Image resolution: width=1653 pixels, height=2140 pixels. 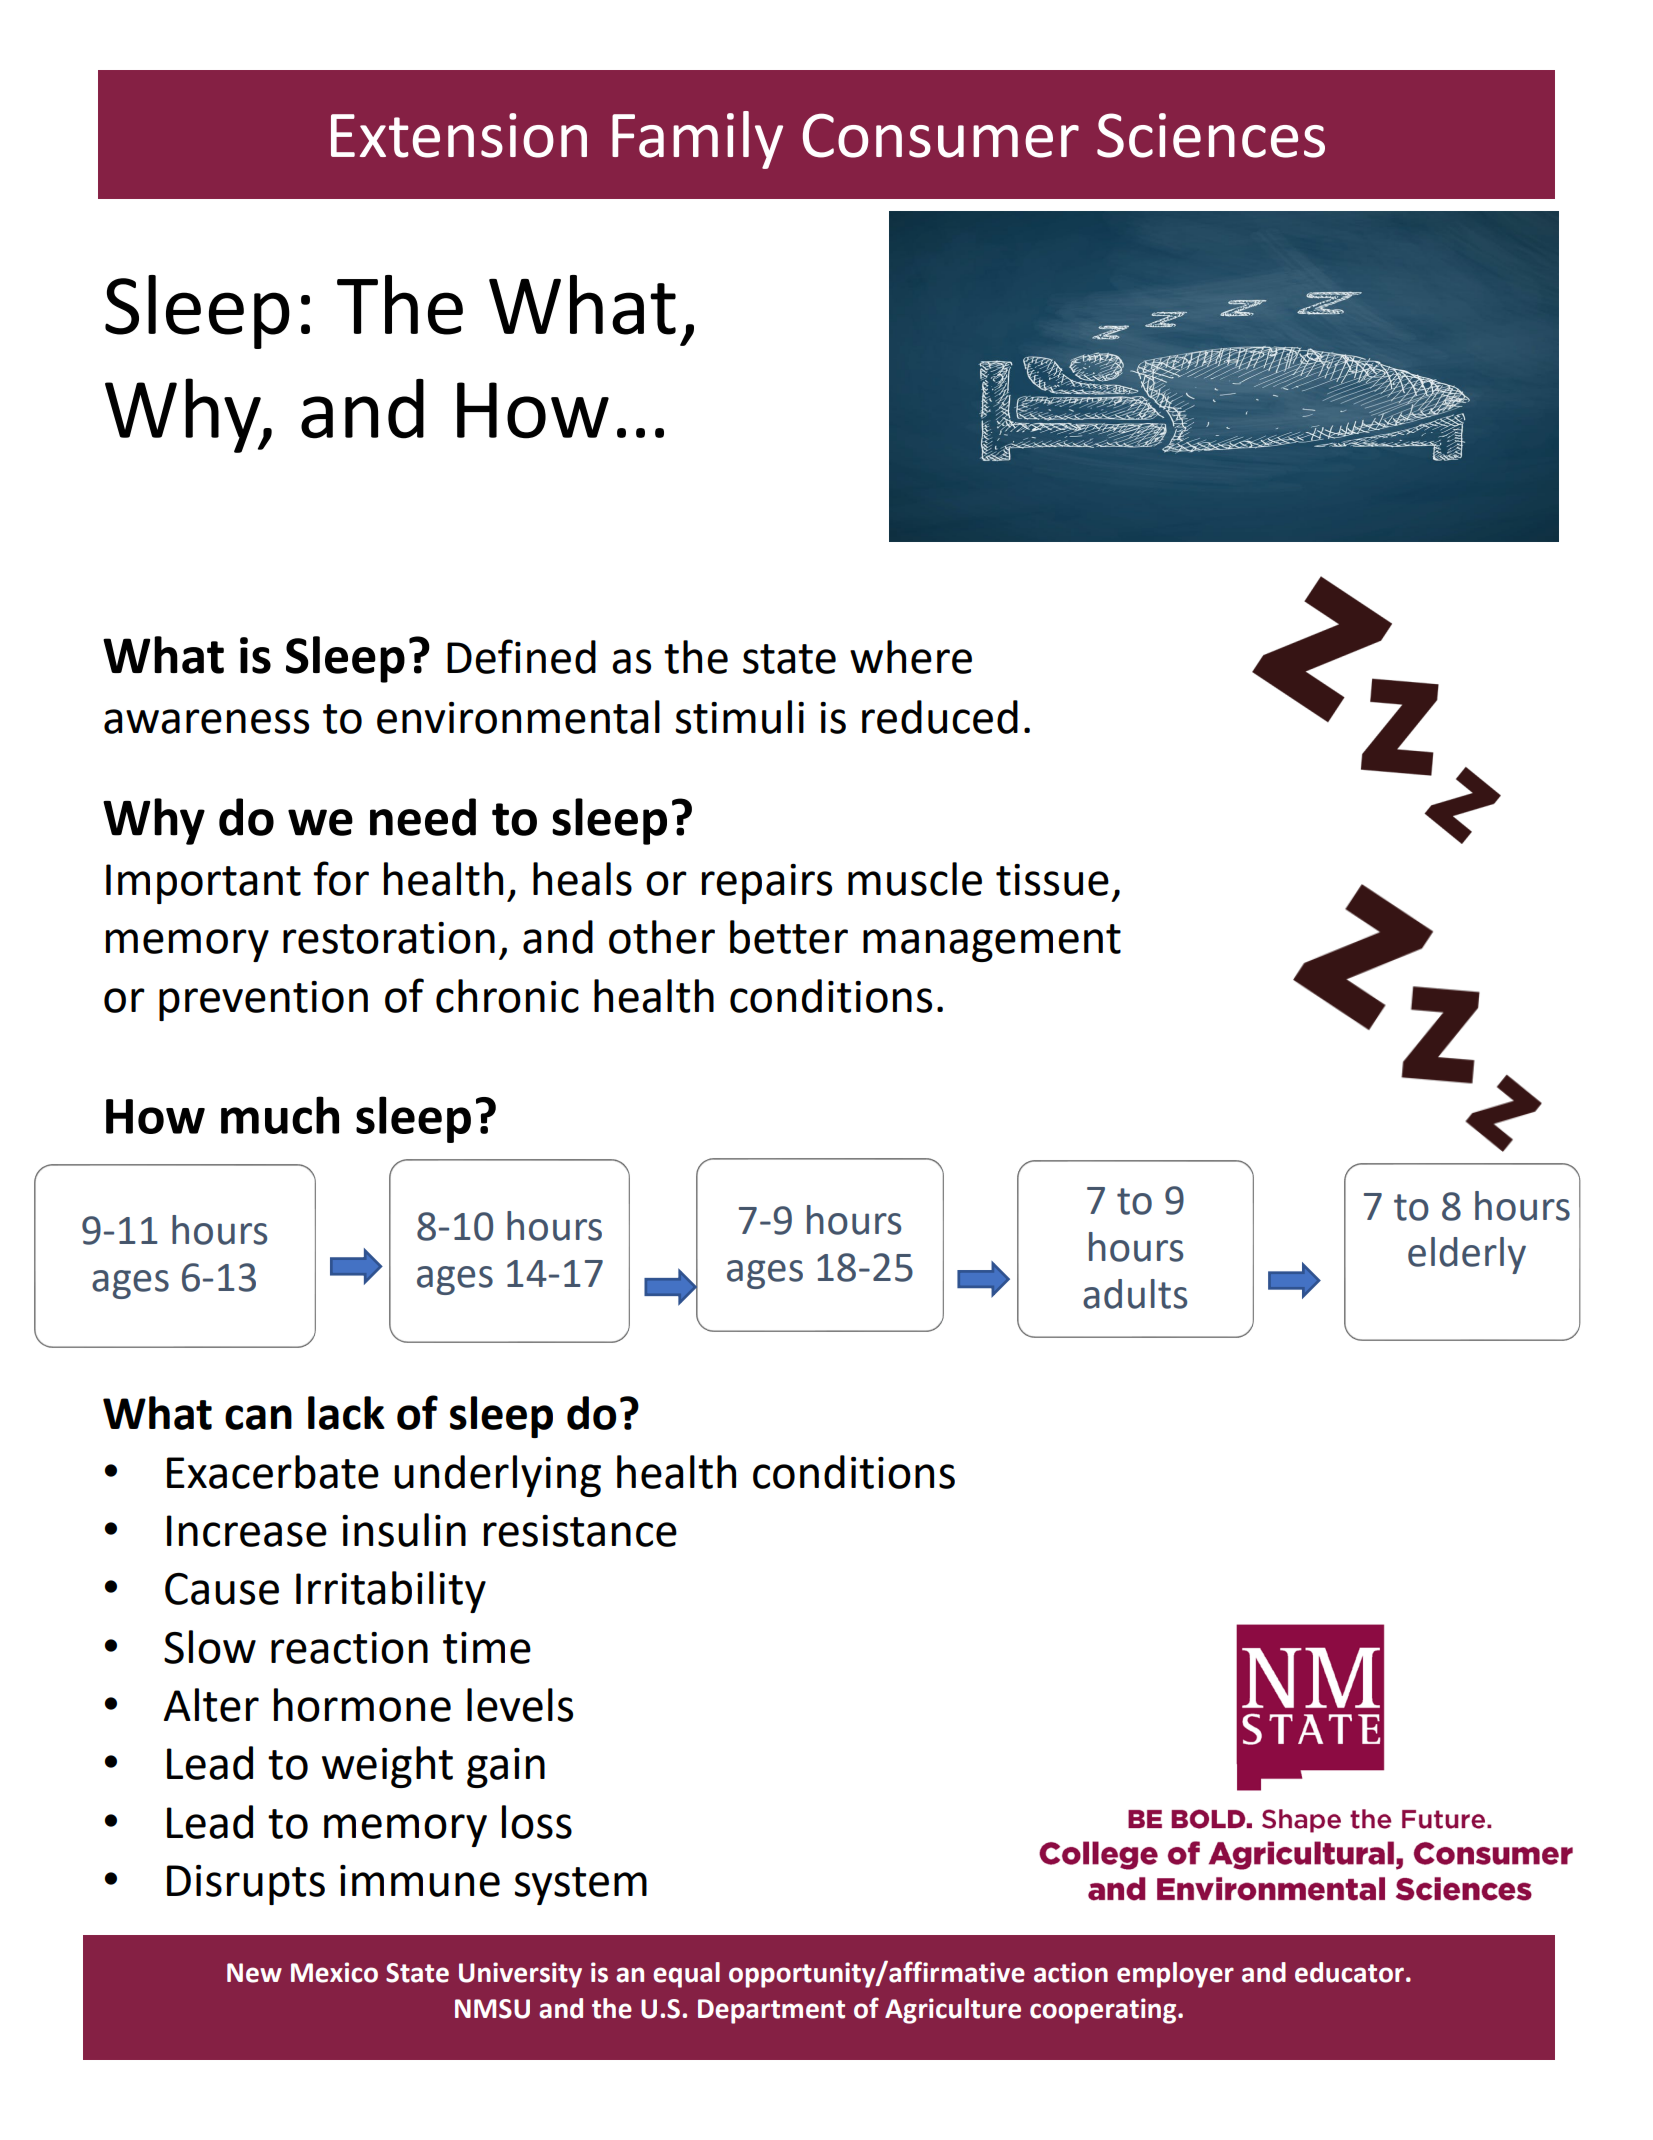 I want to click on Defined, so click(x=521, y=656).
